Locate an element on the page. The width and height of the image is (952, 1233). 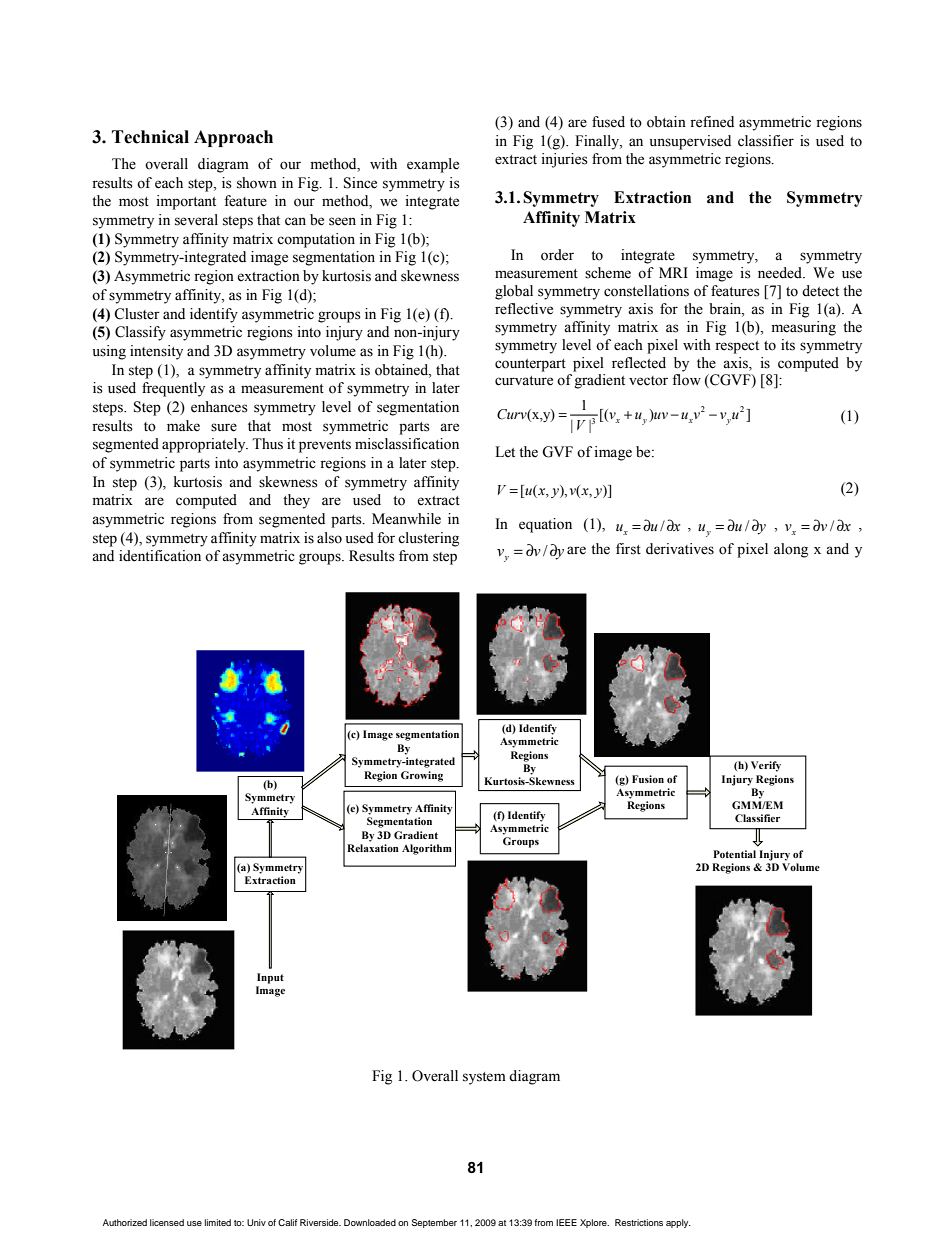
limited is located at coordinates (218, 1222).
